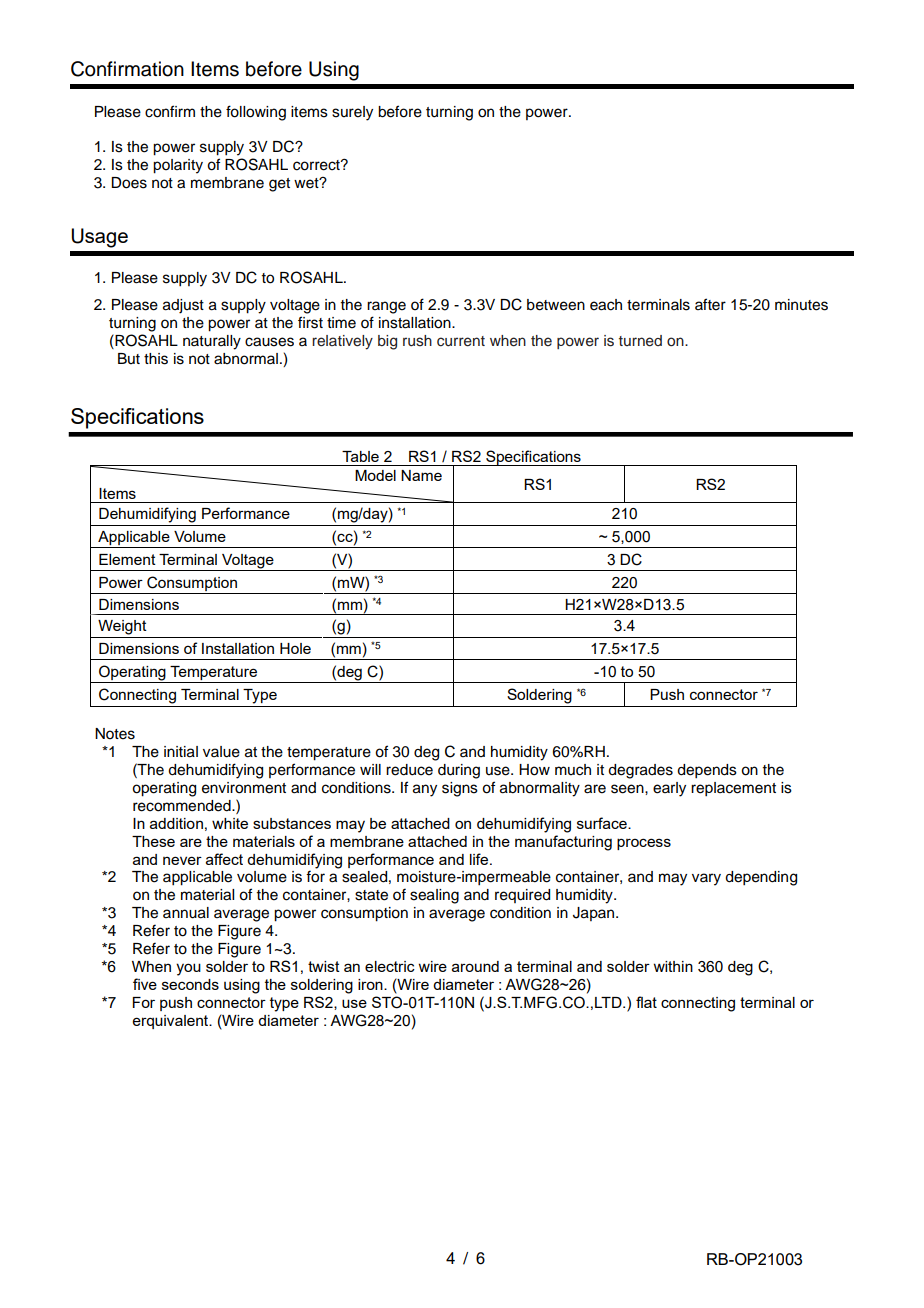 This page has width=924, height=1308. Describe the element at coordinates (461, 341) in the page. I see `current` at that location.
